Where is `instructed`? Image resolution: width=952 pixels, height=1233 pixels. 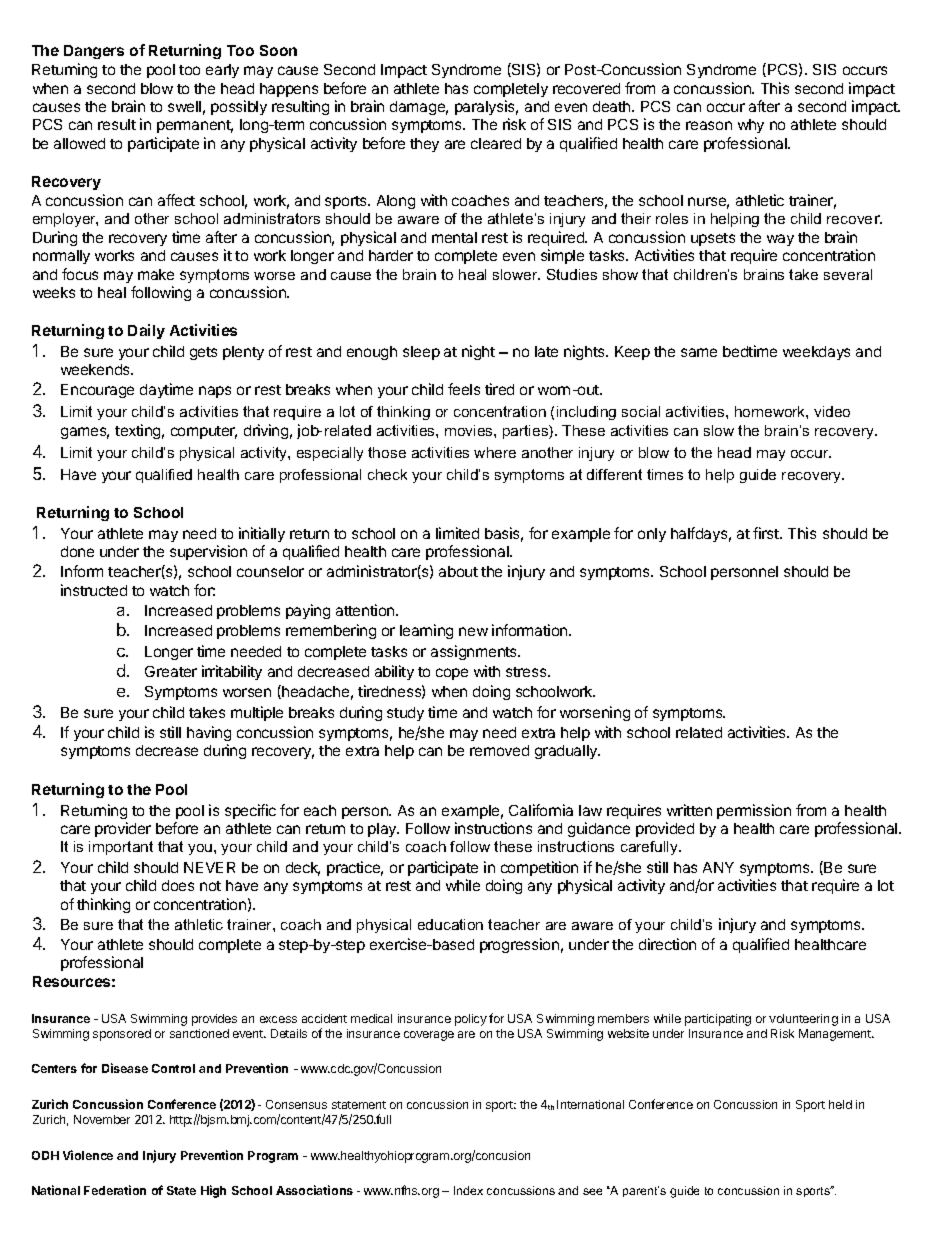
instructed is located at coordinates (94, 590).
